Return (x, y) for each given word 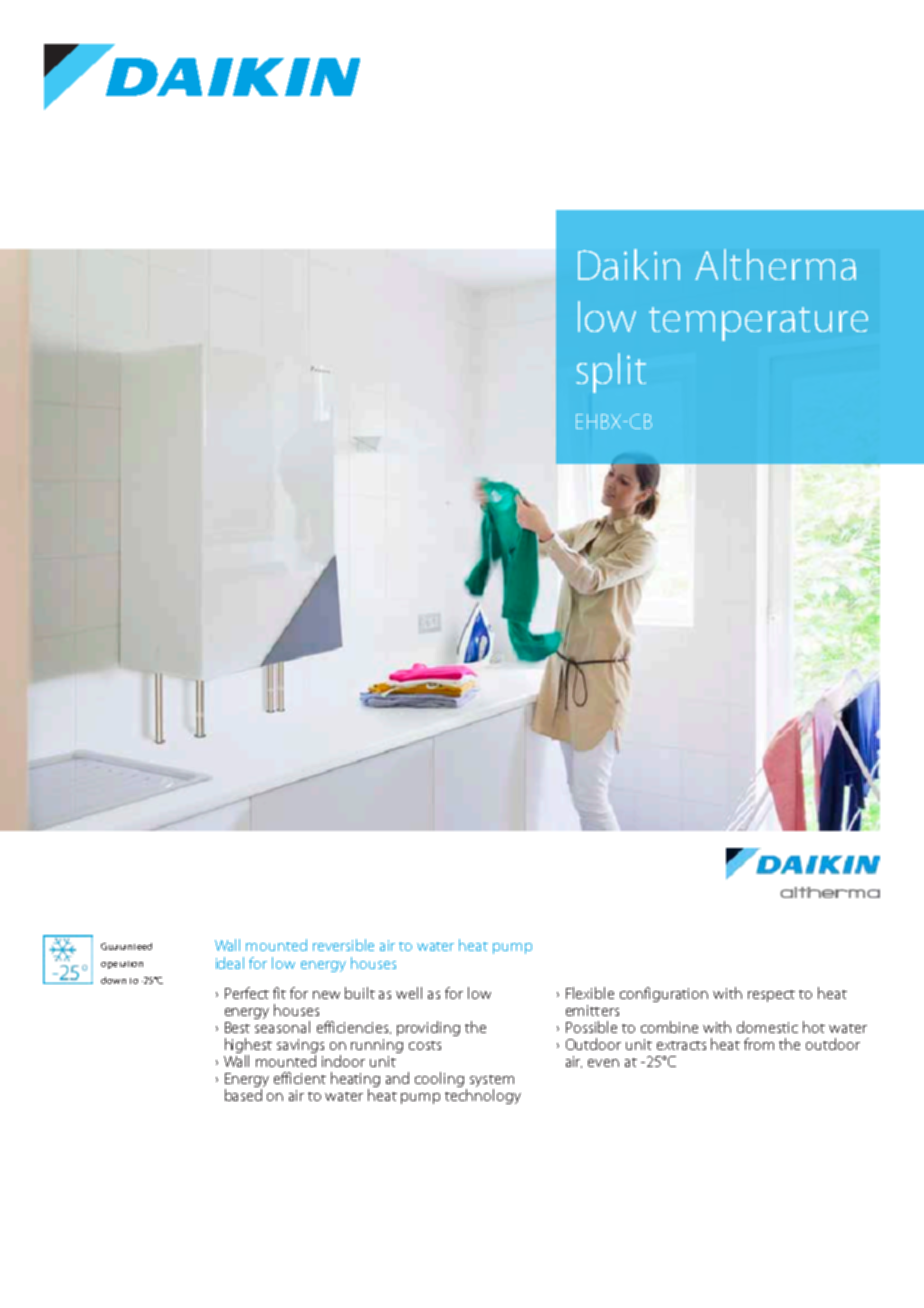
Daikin (629, 264)
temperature (758, 324)
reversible (343, 945)
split (611, 373)
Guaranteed (126, 946)
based (243, 1095)
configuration (664, 994)
